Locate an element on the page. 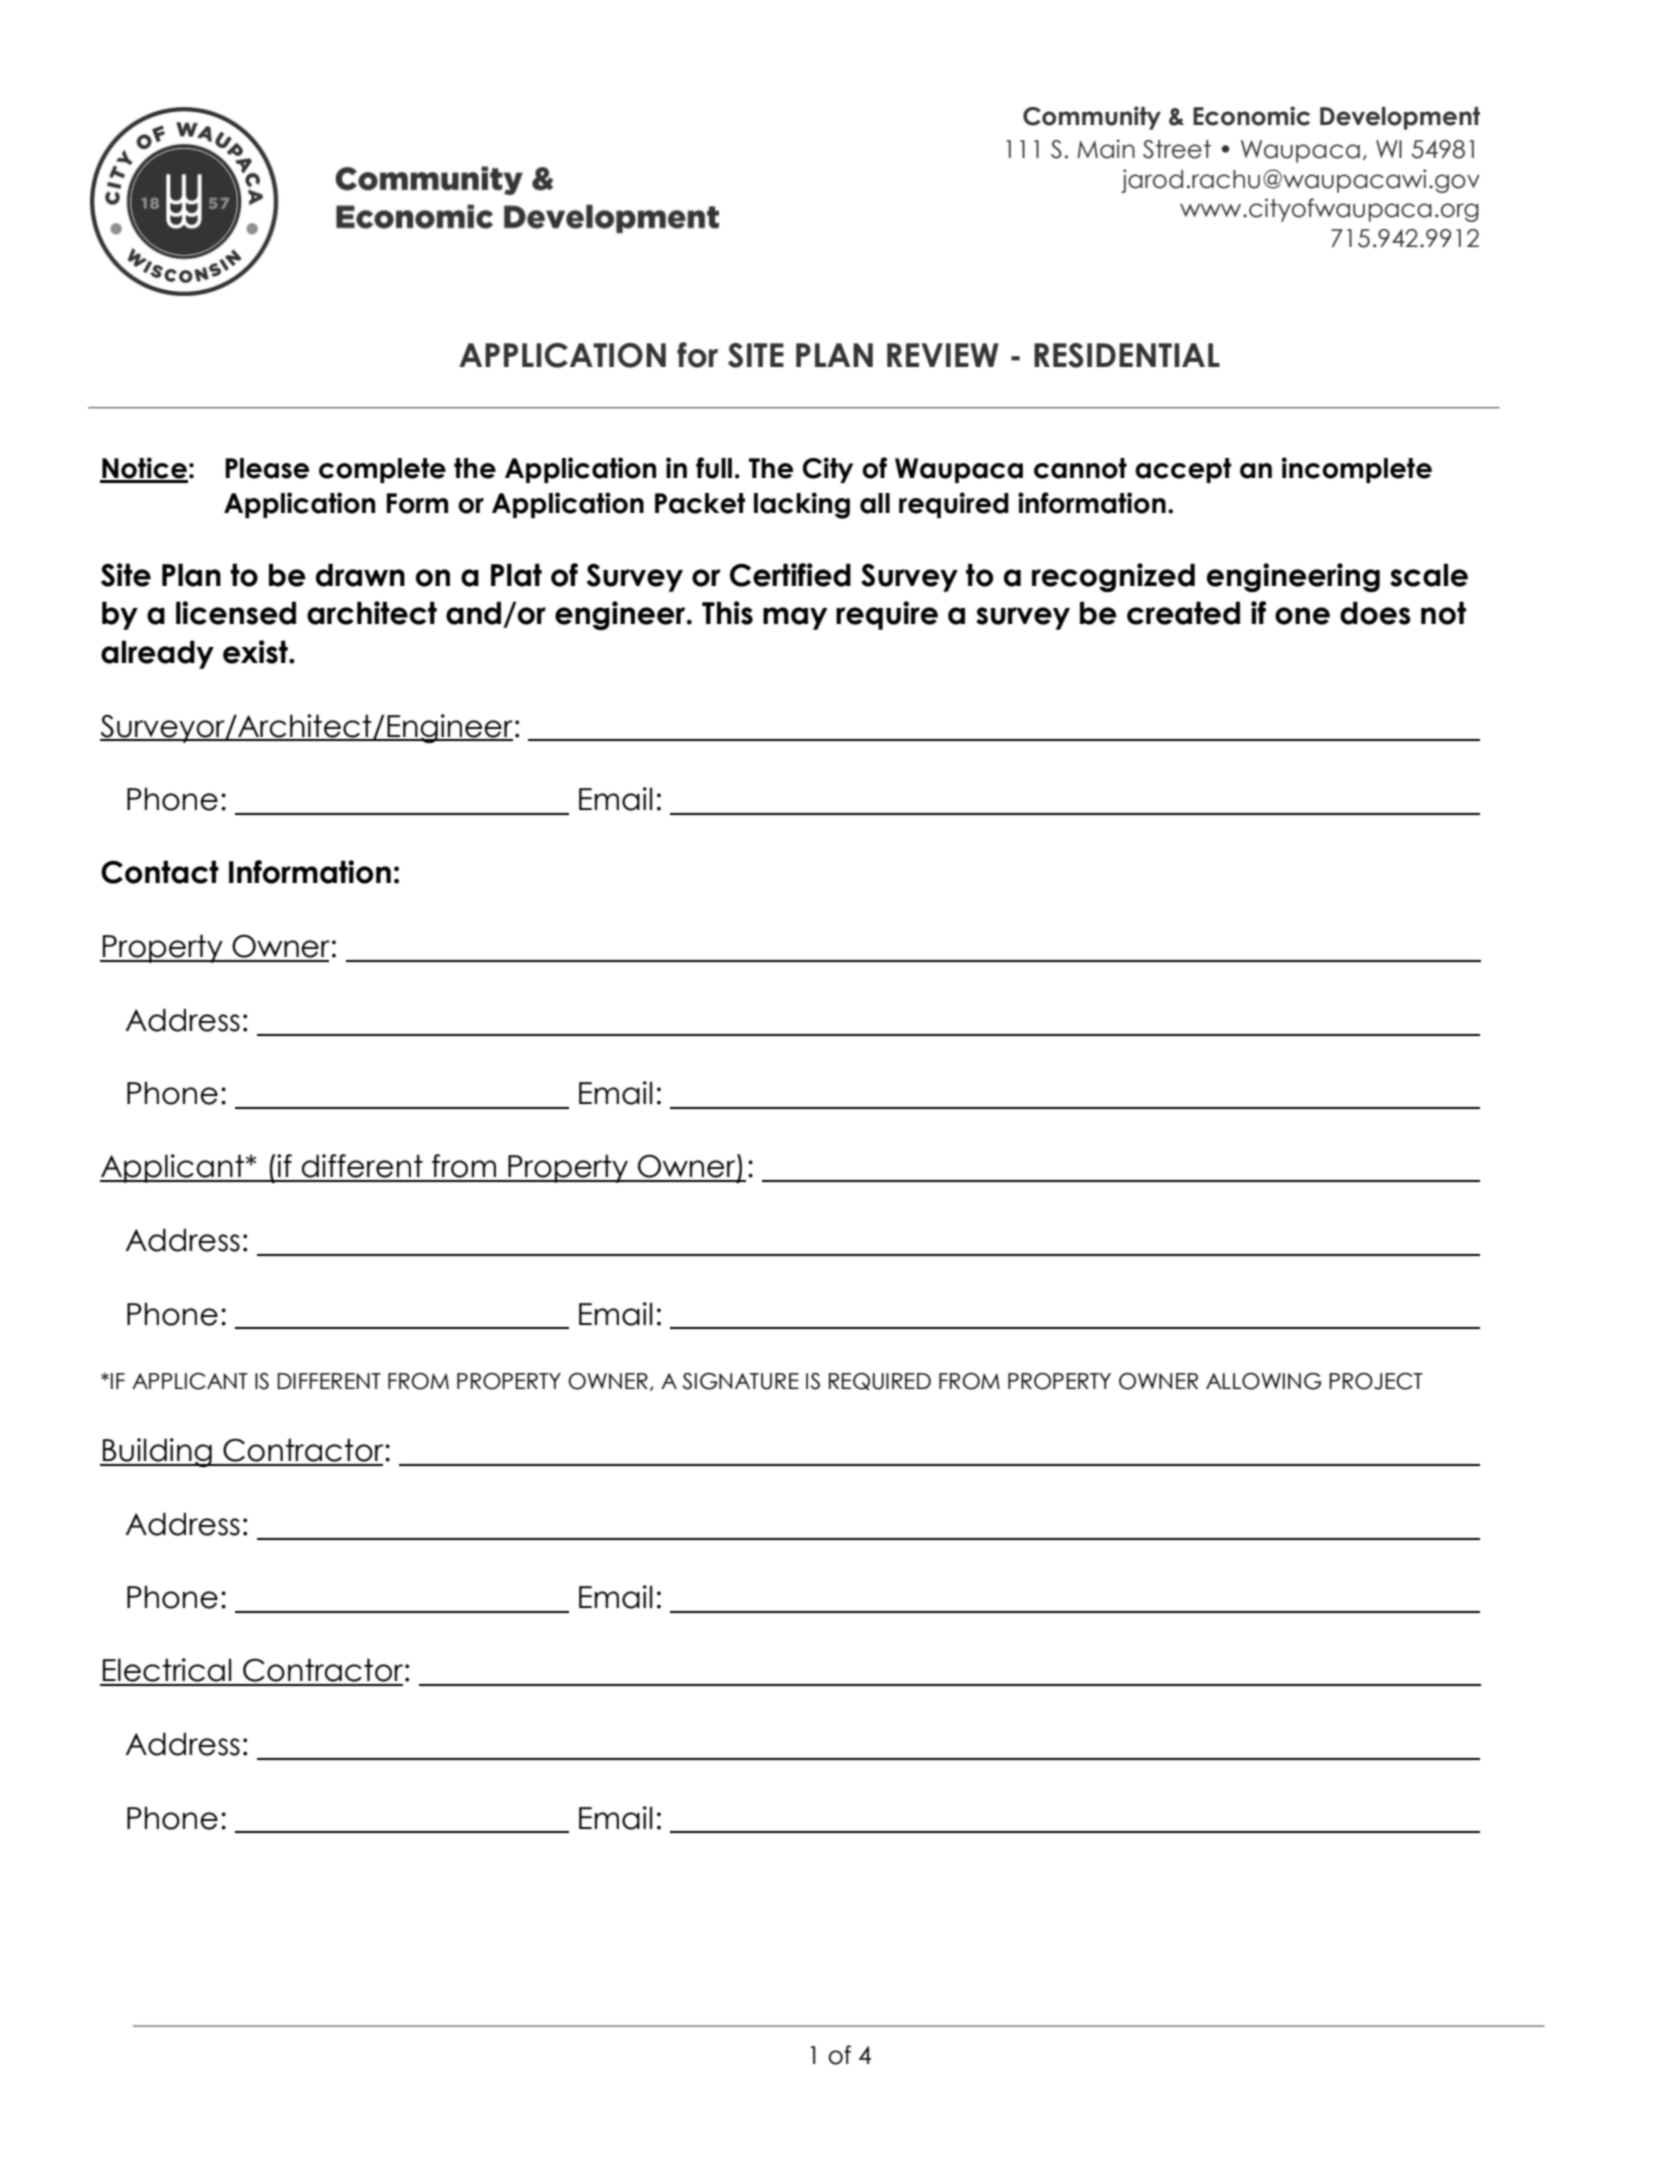  Please is located at coordinates (267, 468).
